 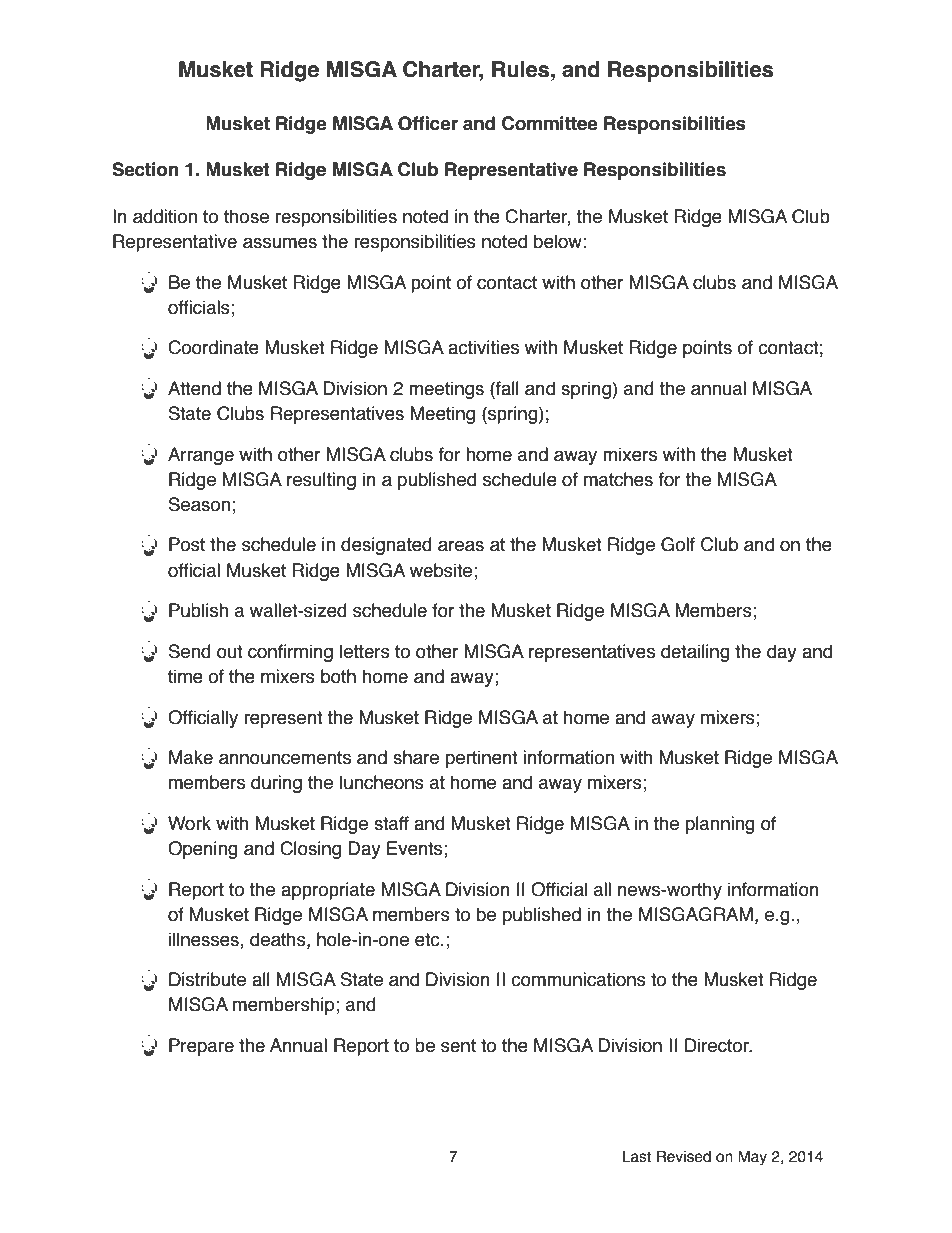 What do you see at coordinates (145, 169) in the screenshot?
I see `Section` at bounding box center [145, 169].
